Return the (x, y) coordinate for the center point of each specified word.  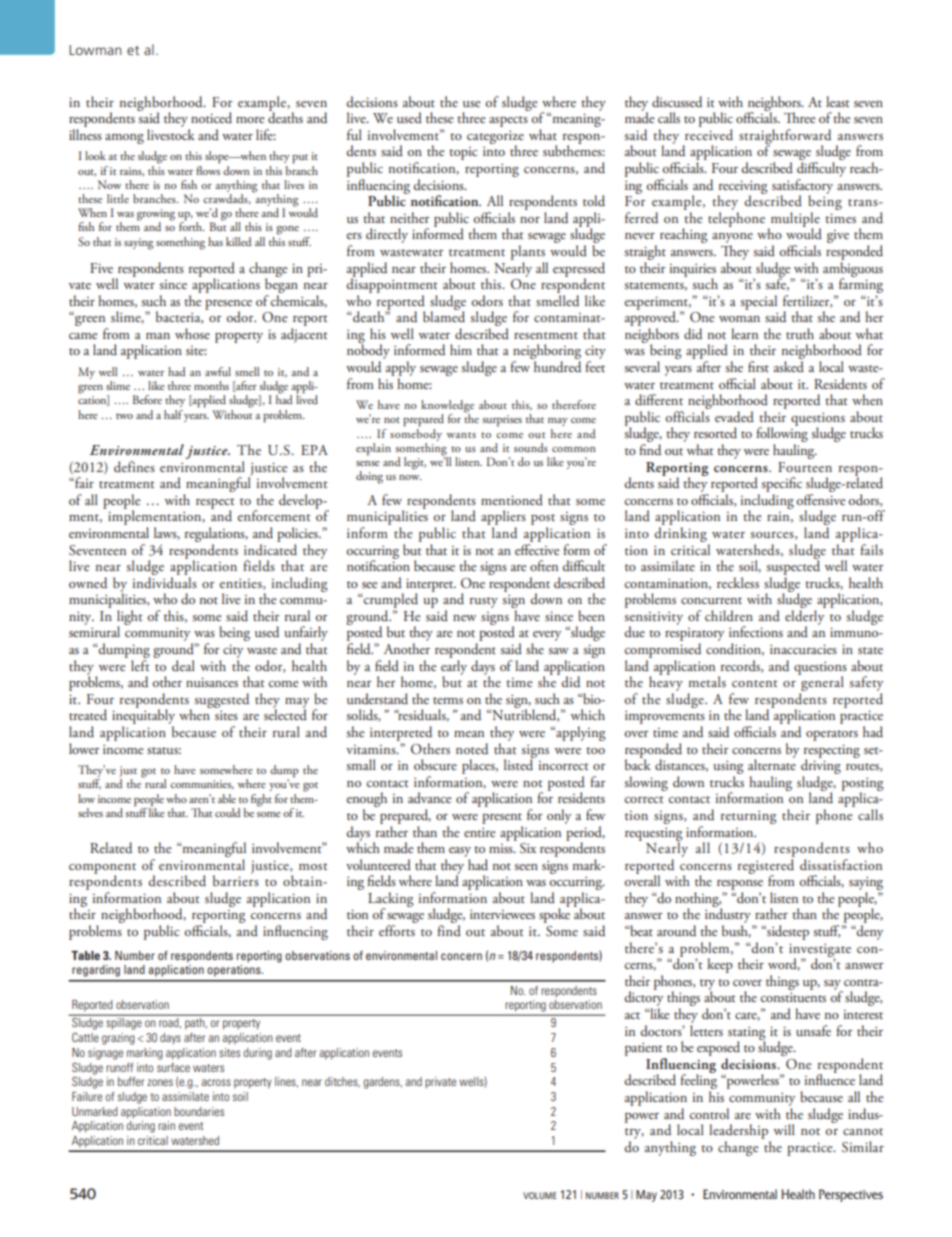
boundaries (199, 1111)
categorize (495, 138)
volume (540, 1195)
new (464, 618)
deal (183, 665)
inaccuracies (803, 649)
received (709, 134)
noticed (211, 117)
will (784, 1129)
